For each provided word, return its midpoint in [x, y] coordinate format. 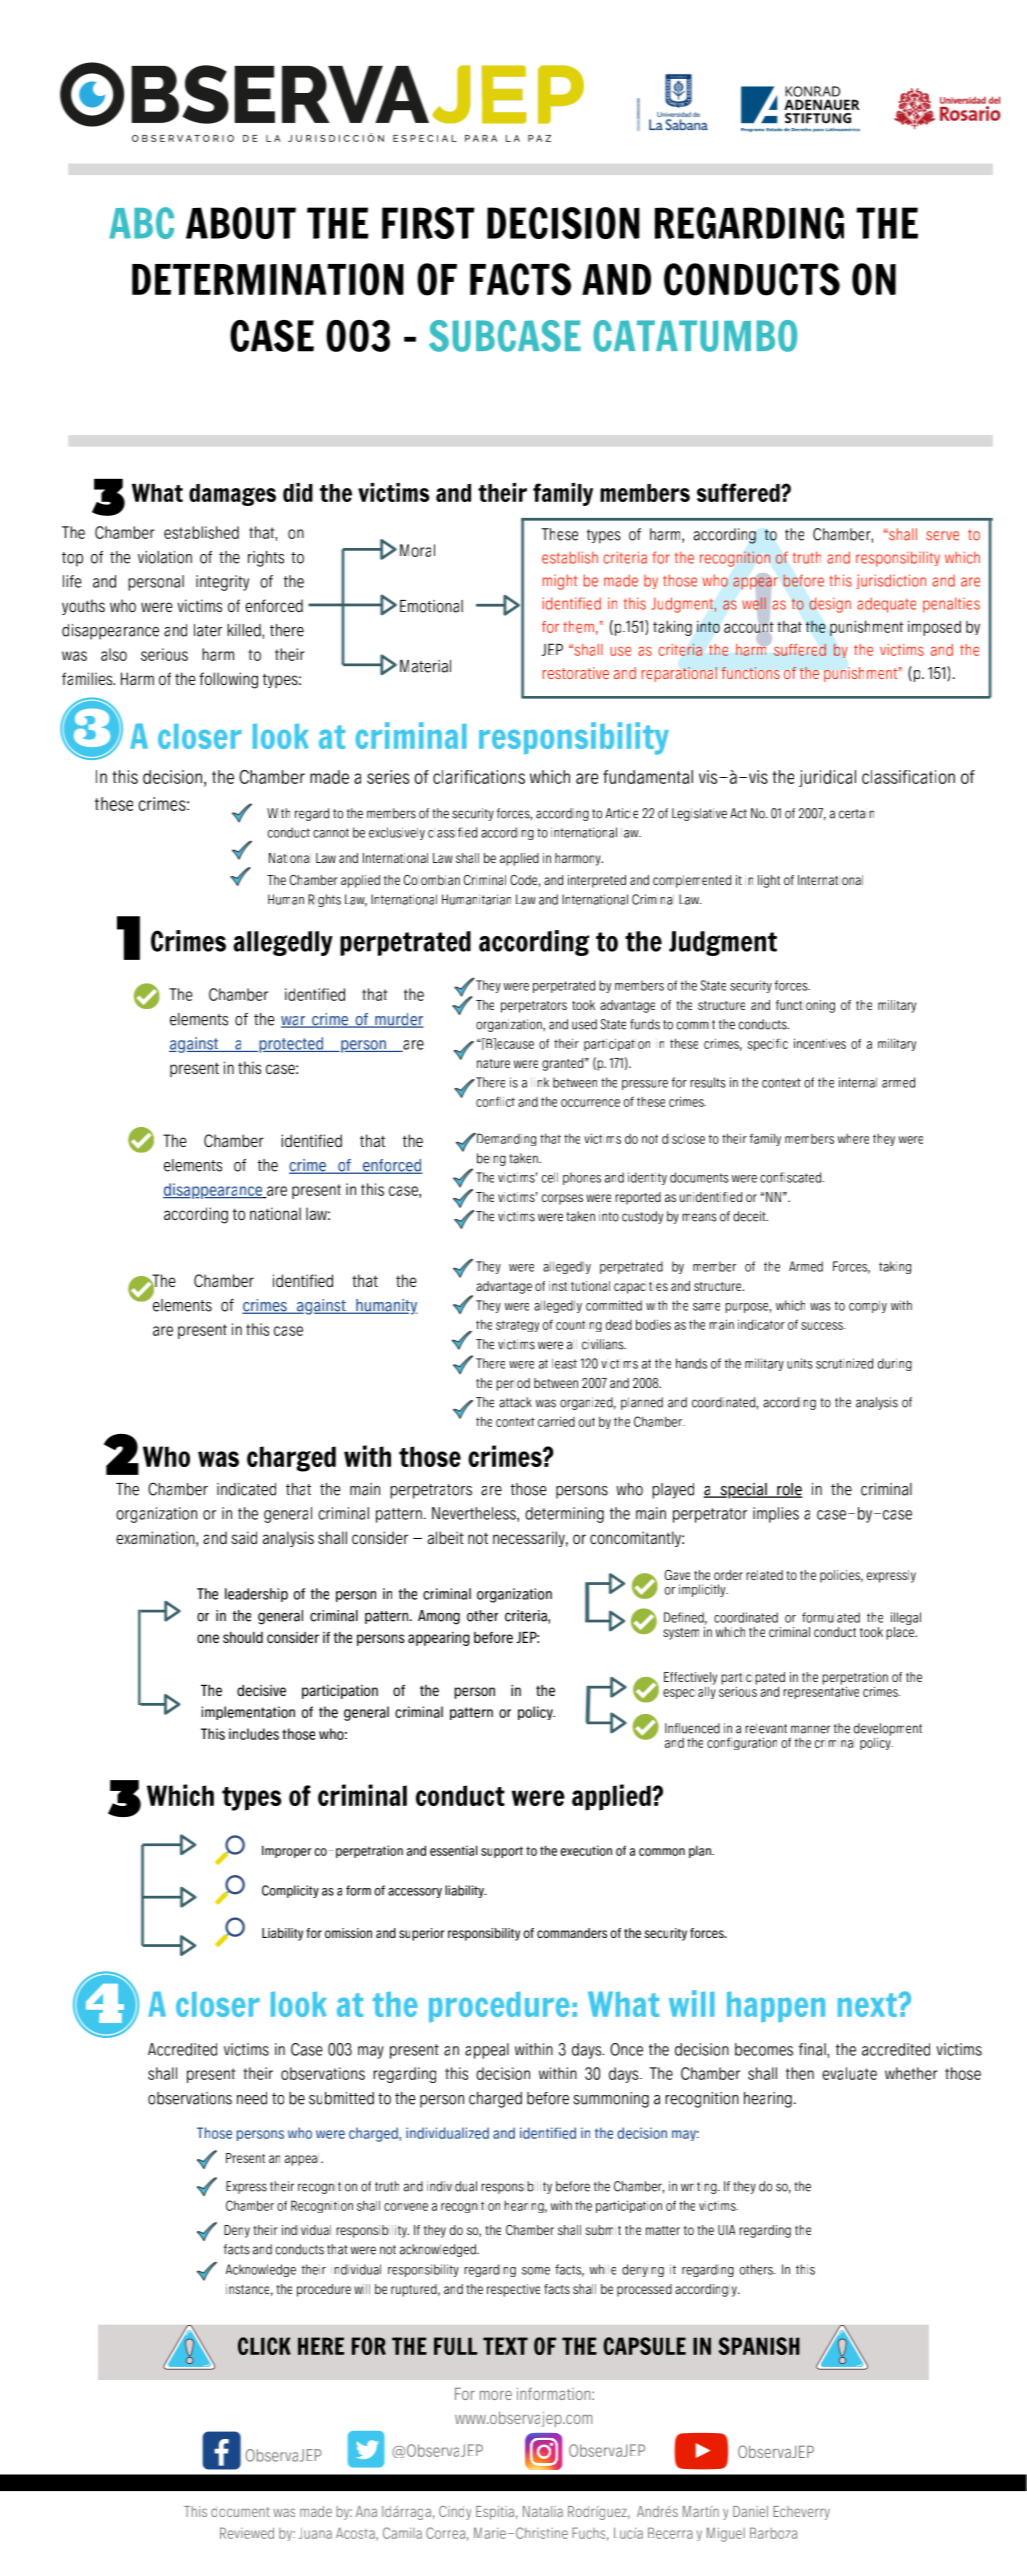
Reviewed [247, 2533]
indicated [246, 1489]
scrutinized [844, 1363]
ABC [141, 223]
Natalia [543, 2511]
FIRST [428, 223]
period [513, 1384]
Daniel [750, 2511]
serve [942, 536]
